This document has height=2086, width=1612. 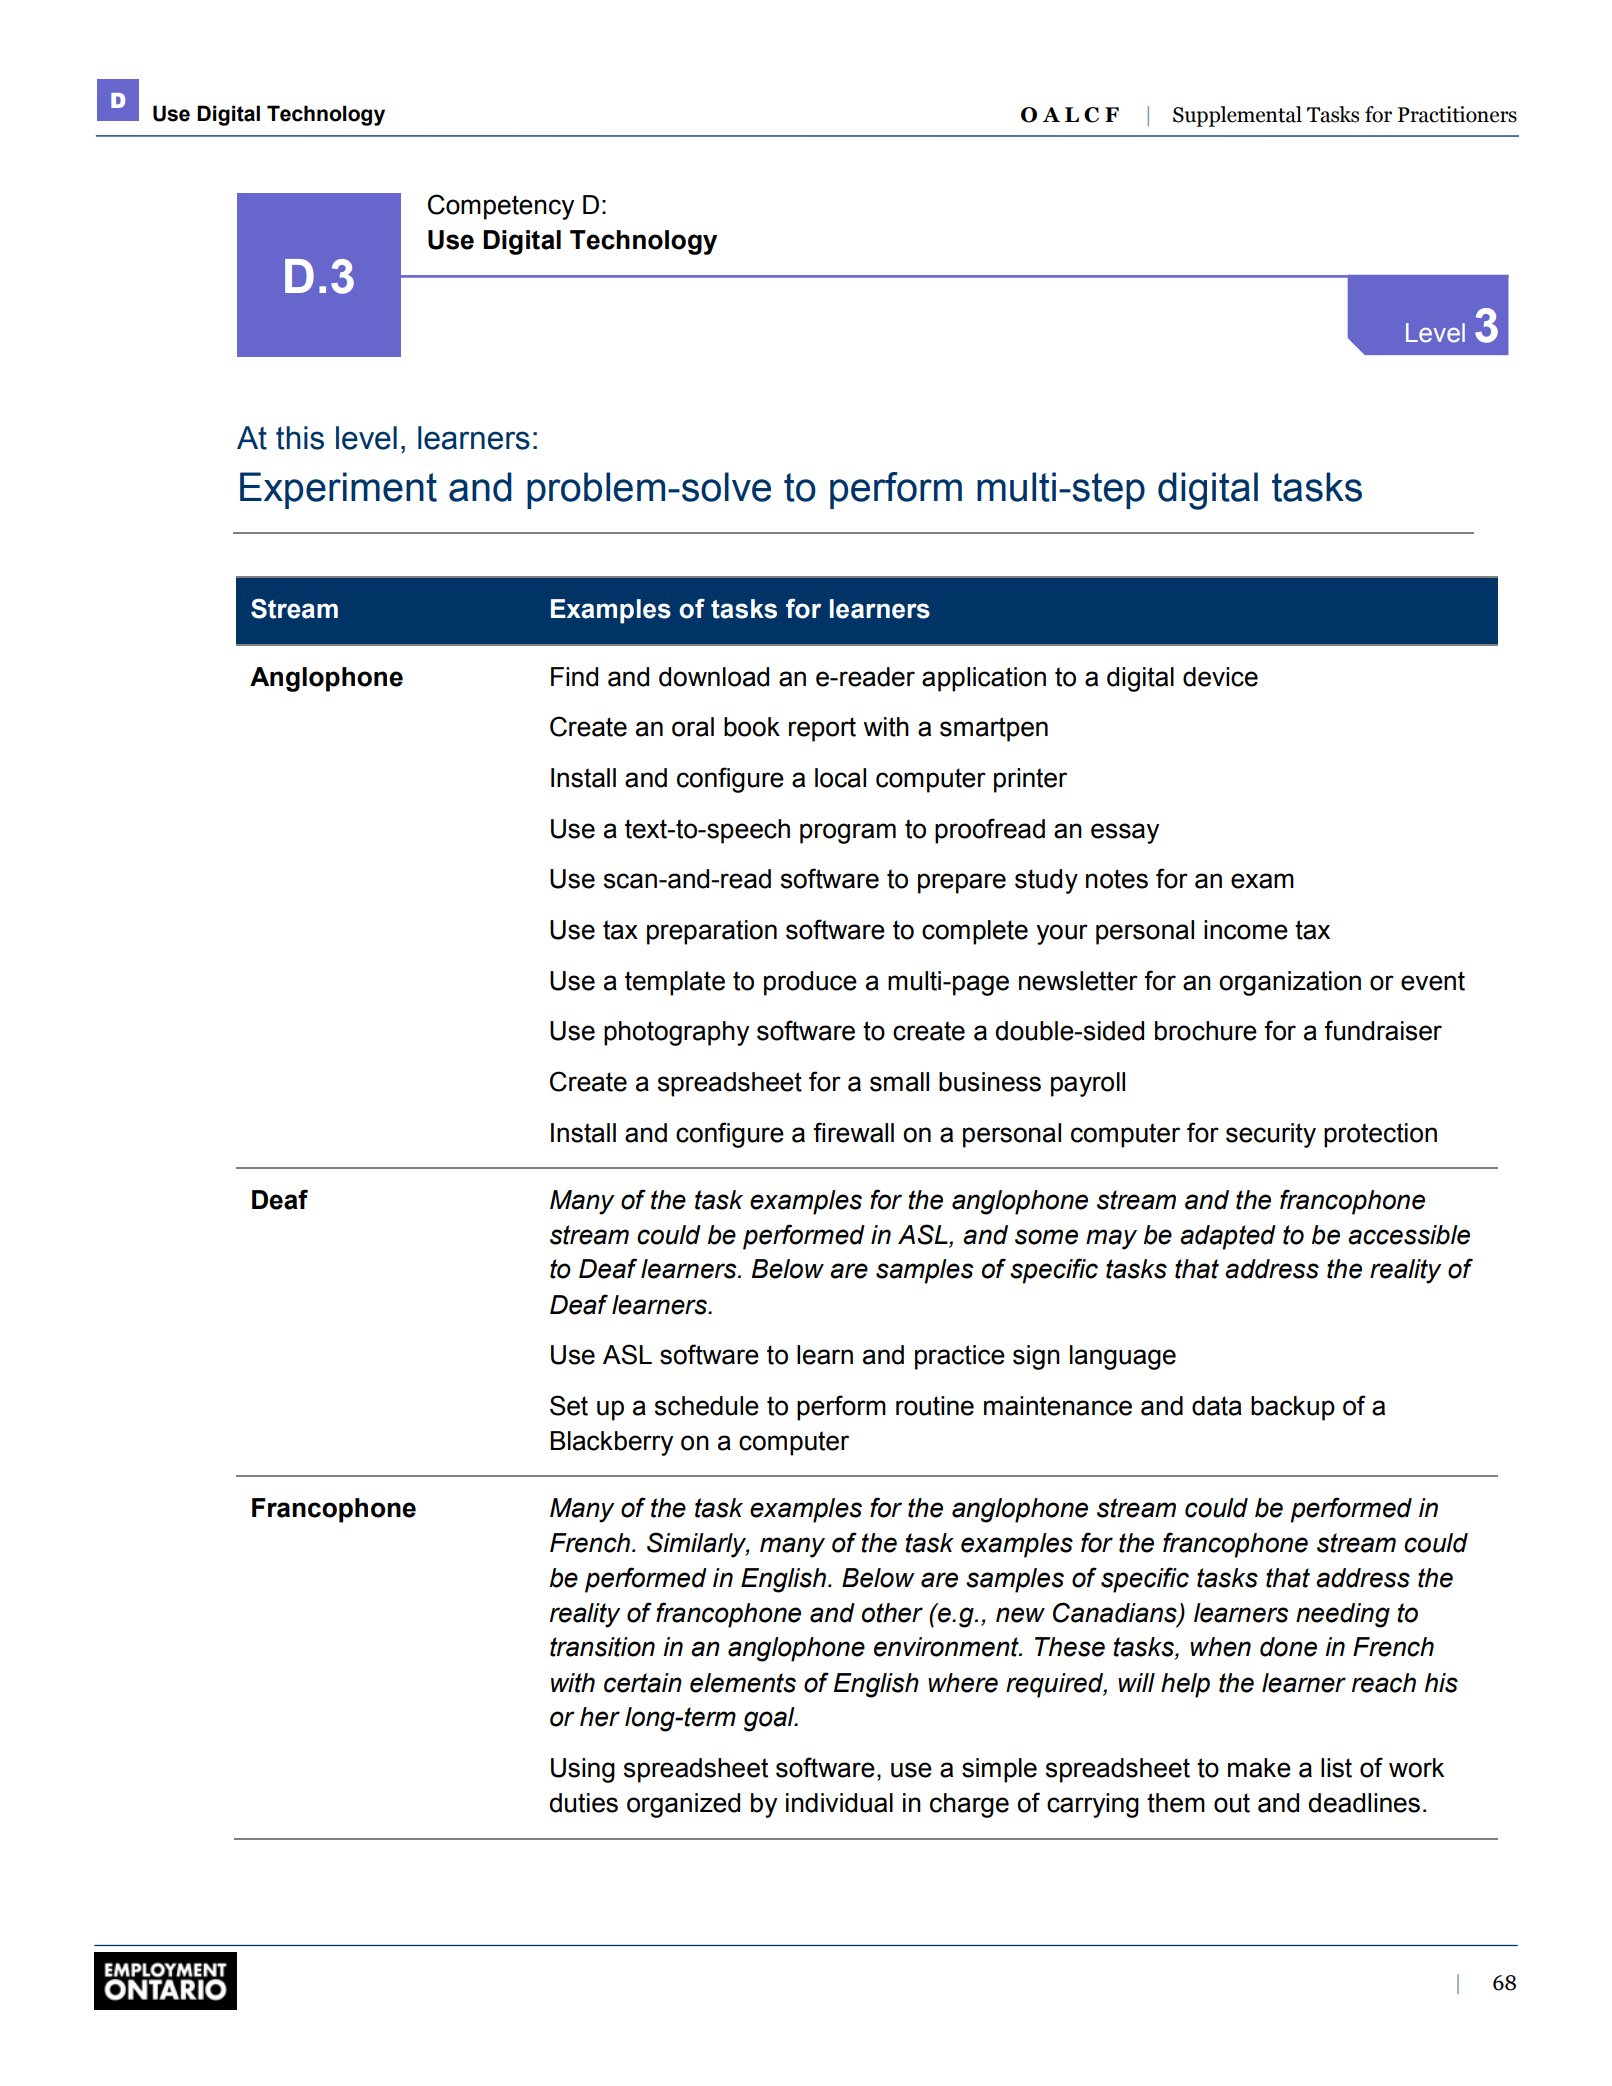 I want to click on Supplemental, so click(x=1237, y=116).
